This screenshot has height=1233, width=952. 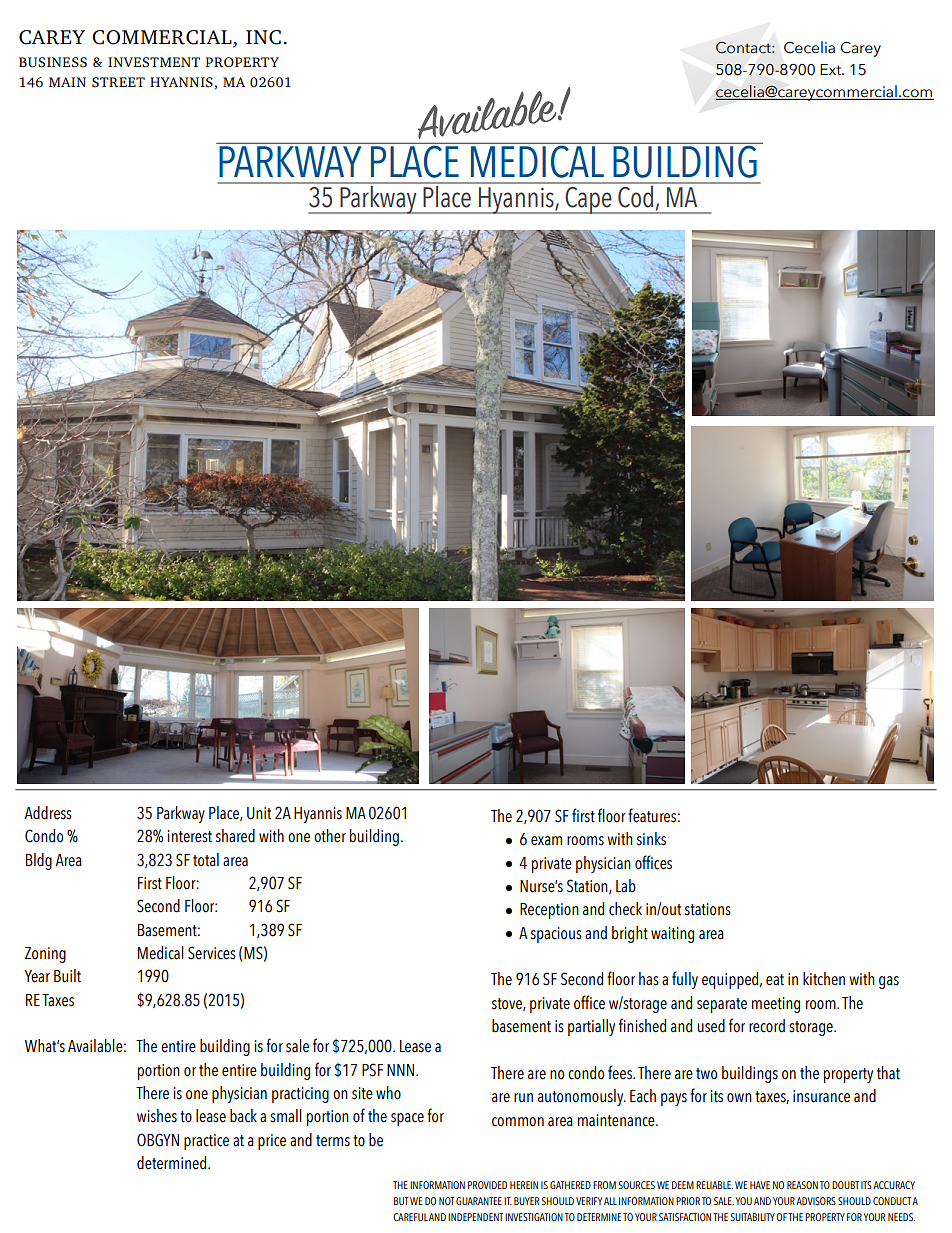 What do you see at coordinates (651, 839) in the screenshot?
I see `sinks` at bounding box center [651, 839].
